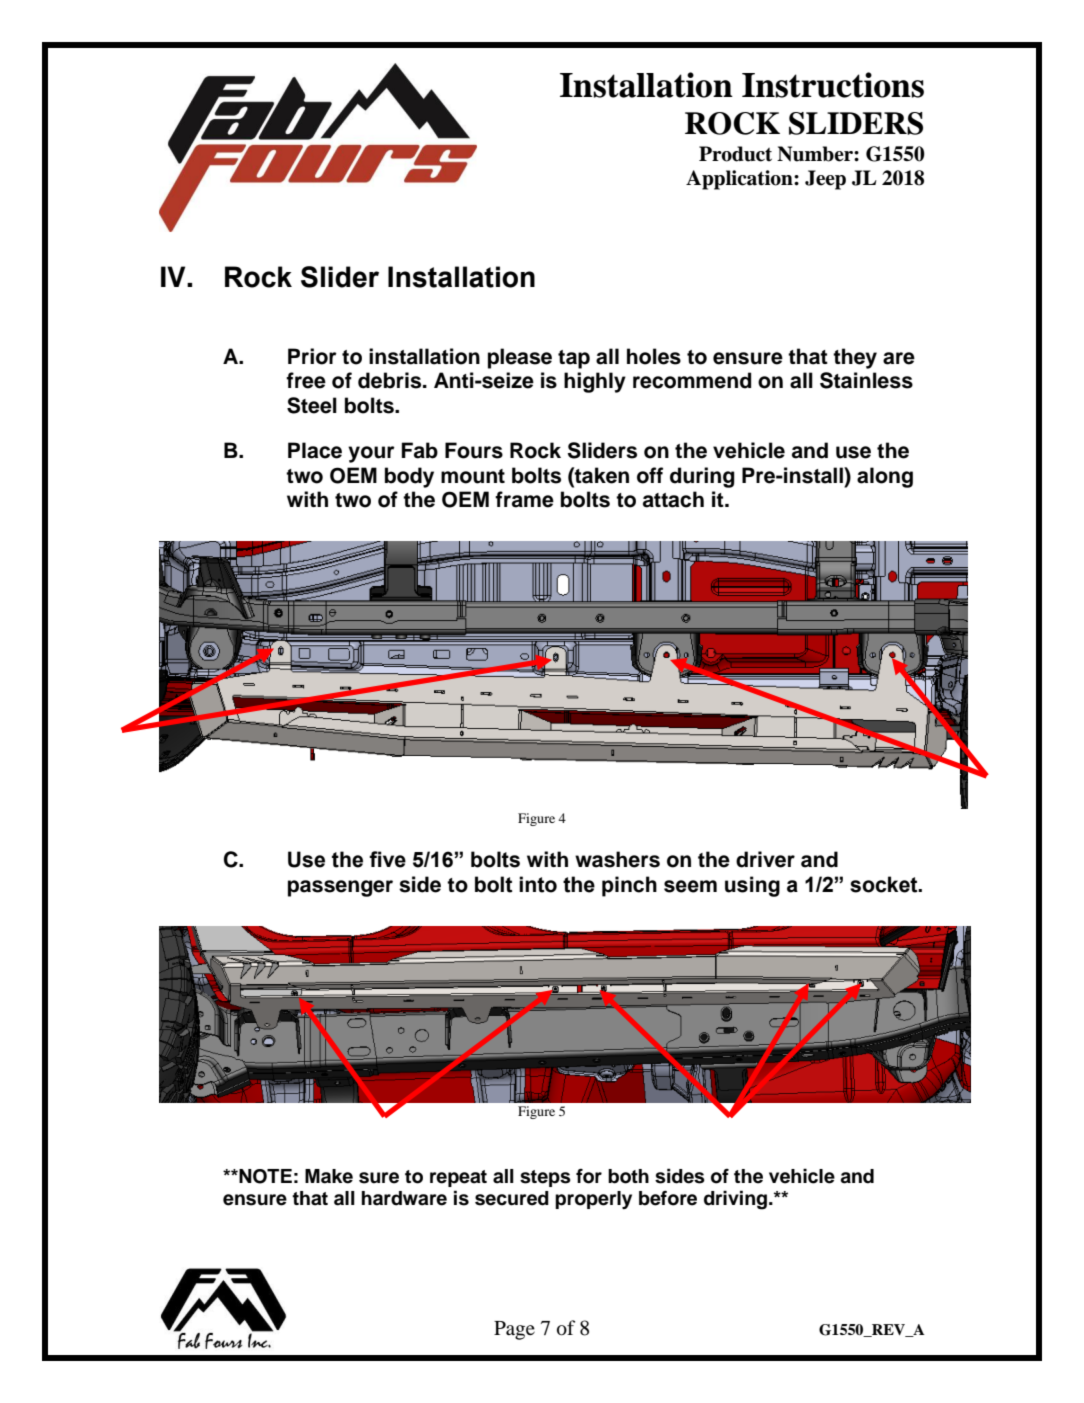  Describe the element at coordinates (315, 450) in the screenshot. I see `Place` at that location.
